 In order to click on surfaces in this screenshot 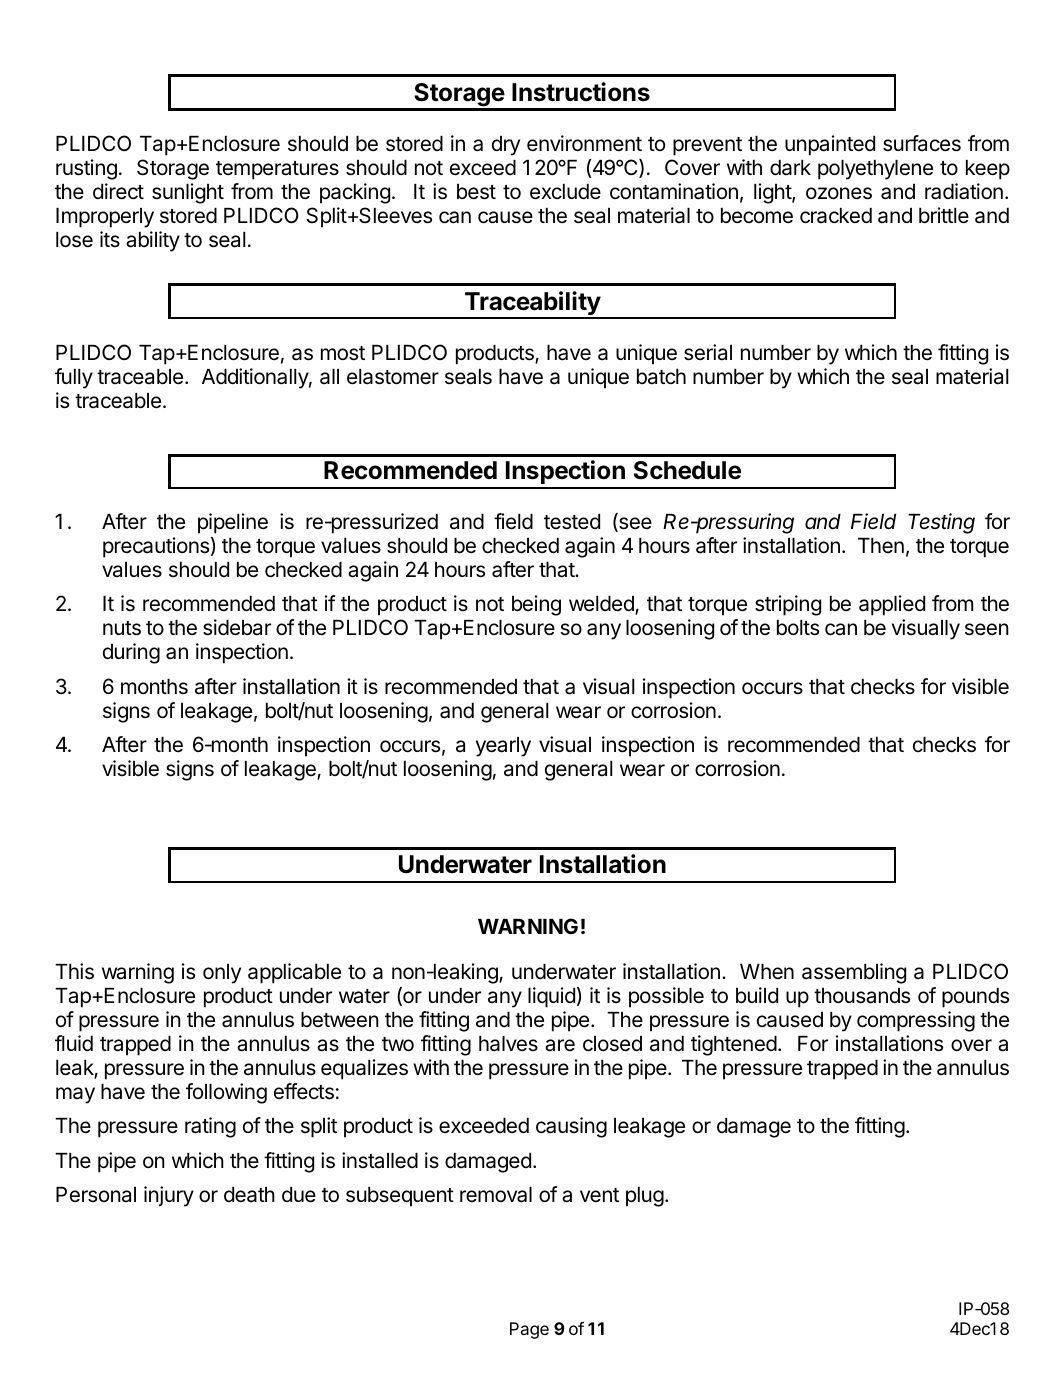, I will do `click(922, 143)`.
